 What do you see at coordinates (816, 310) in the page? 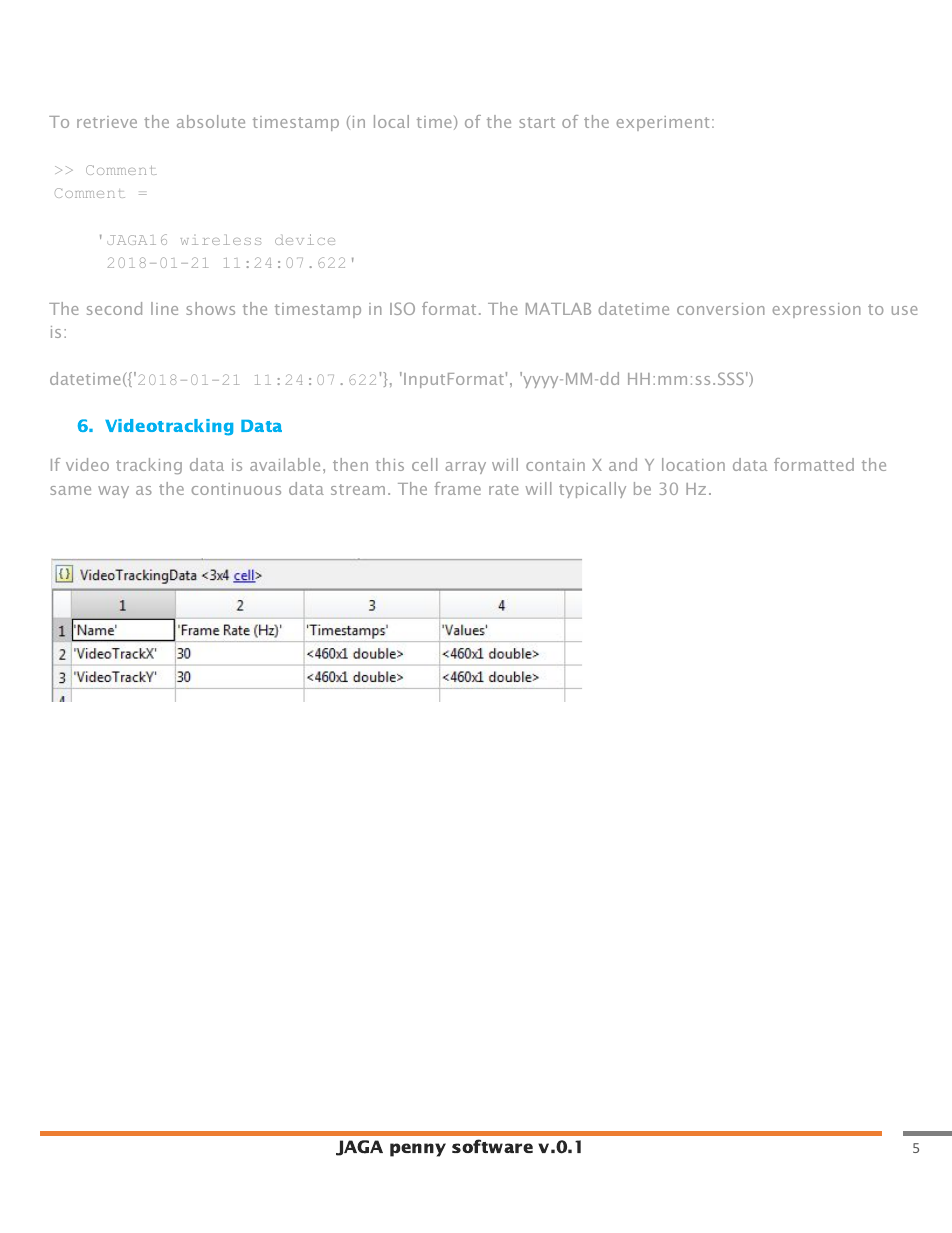
I see `expression` at bounding box center [816, 310].
